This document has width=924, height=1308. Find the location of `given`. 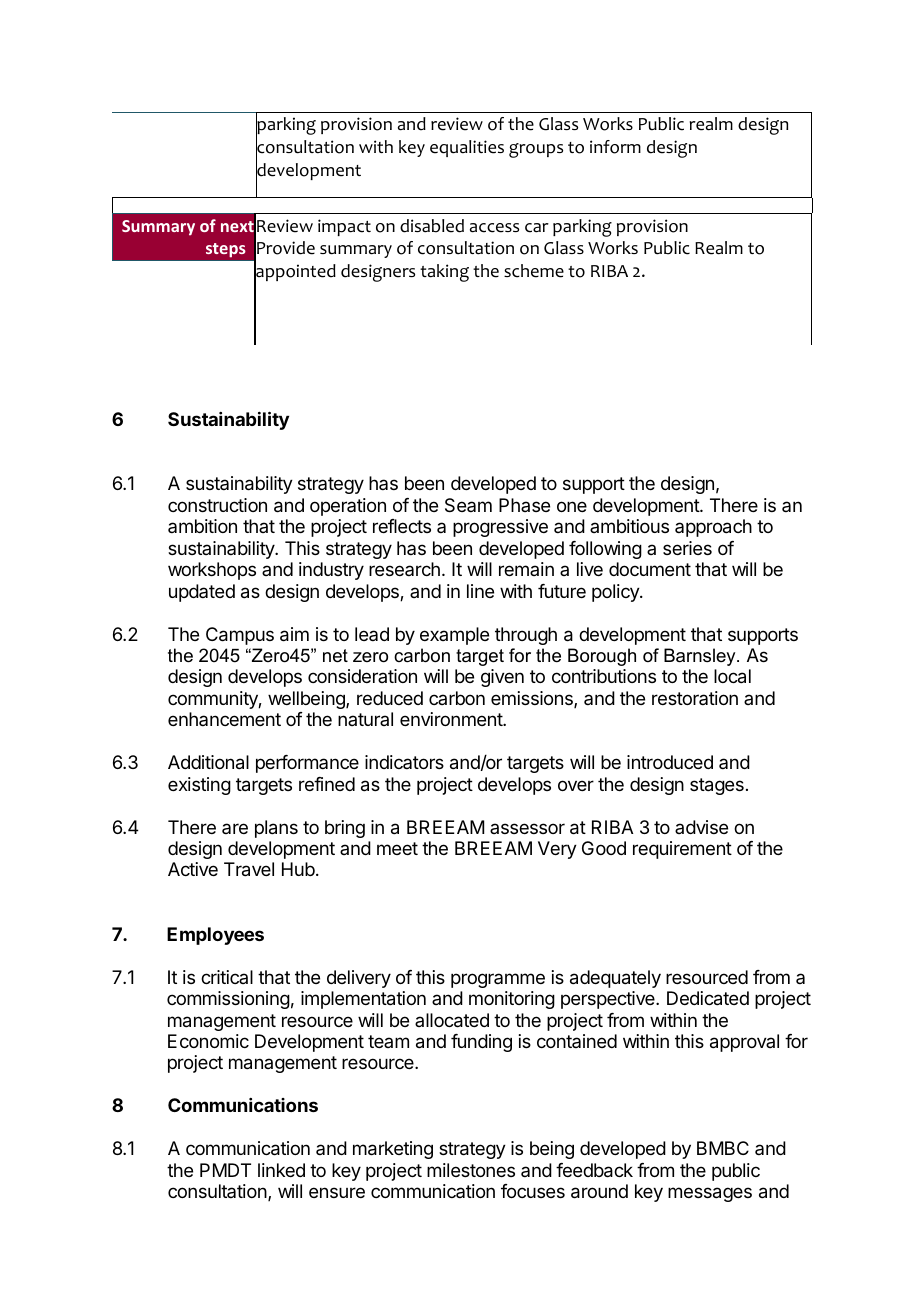

given is located at coordinates (502, 678).
